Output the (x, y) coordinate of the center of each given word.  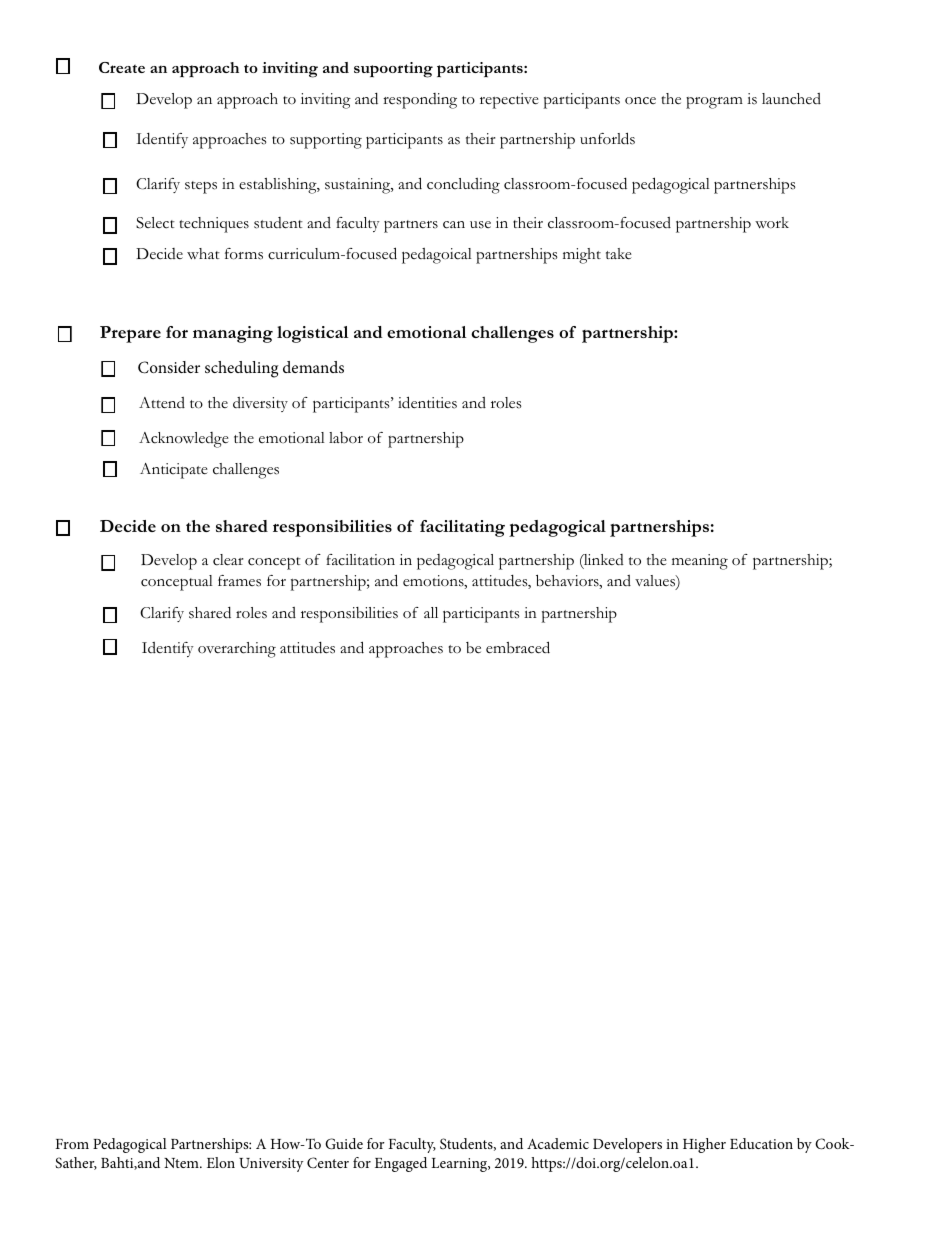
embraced (518, 647)
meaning (700, 562)
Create (122, 67)
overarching (237, 650)
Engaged (401, 1164)
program (714, 103)
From (72, 1144)
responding (420, 101)
